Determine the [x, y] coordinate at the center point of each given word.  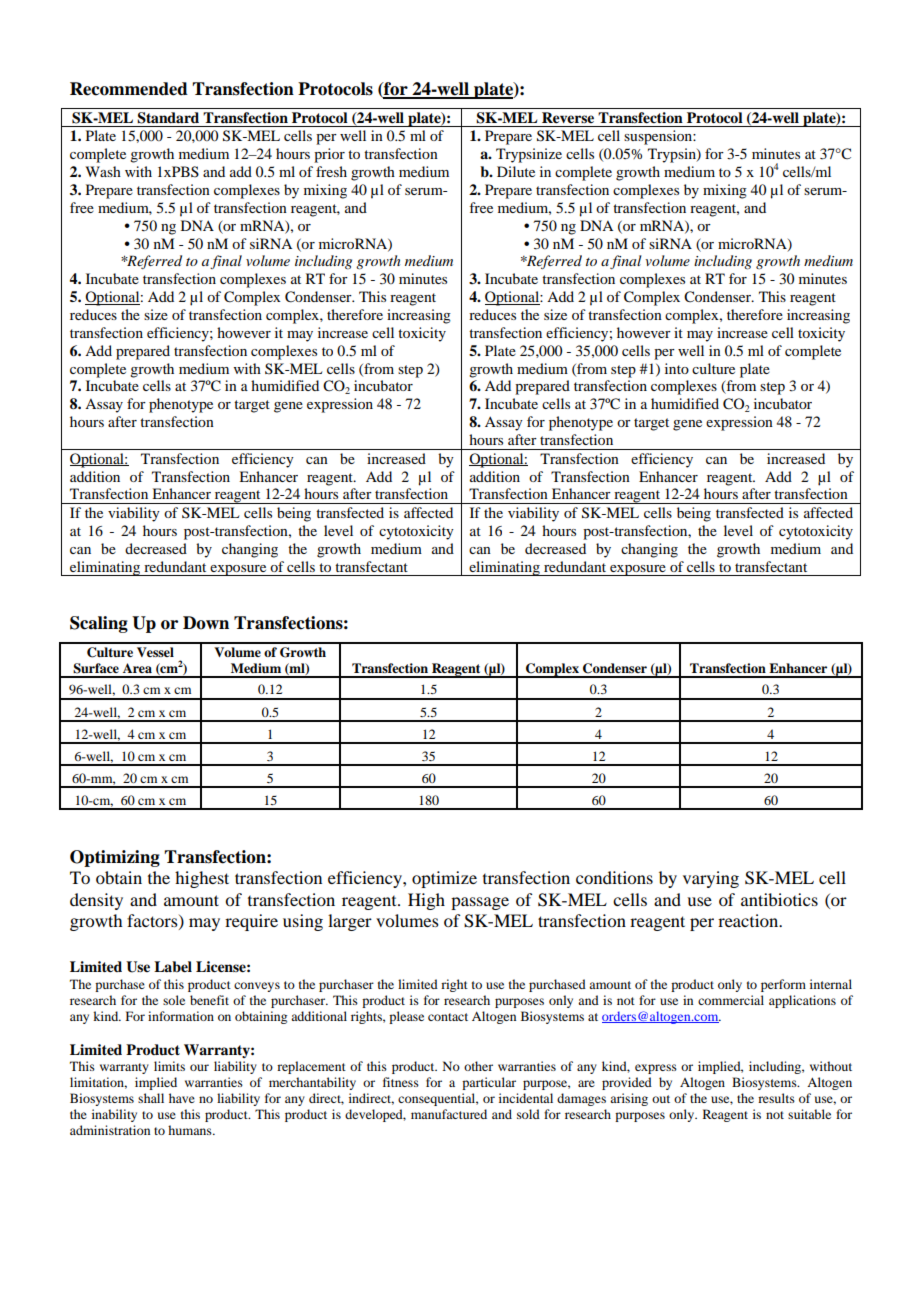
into [677, 368]
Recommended [129, 89]
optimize [444, 879]
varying [711, 879]
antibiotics [779, 899]
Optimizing [115, 858]
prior [329, 155]
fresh [331, 171]
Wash [103, 171]
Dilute [516, 171]
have [182, 1098]
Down [206, 623]
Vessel [155, 652]
